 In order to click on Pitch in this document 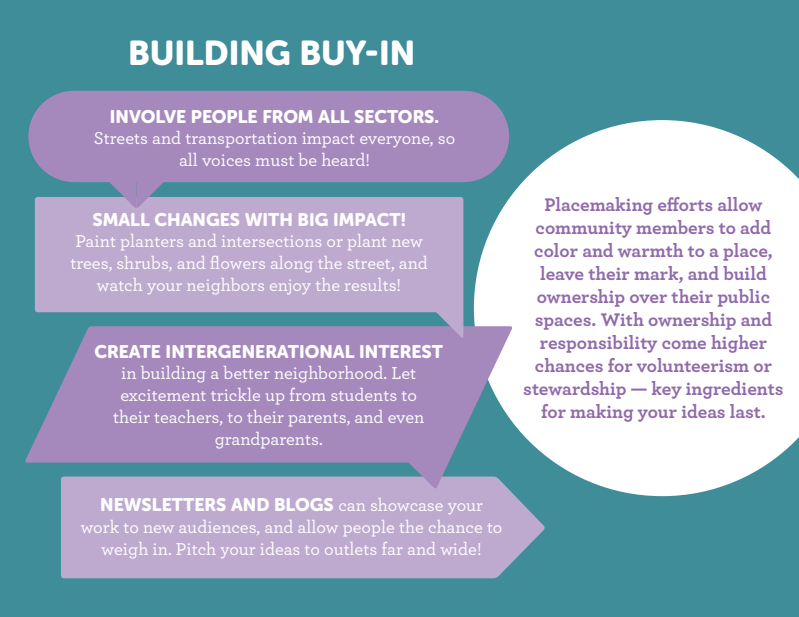, I will do `click(196, 548)`.
